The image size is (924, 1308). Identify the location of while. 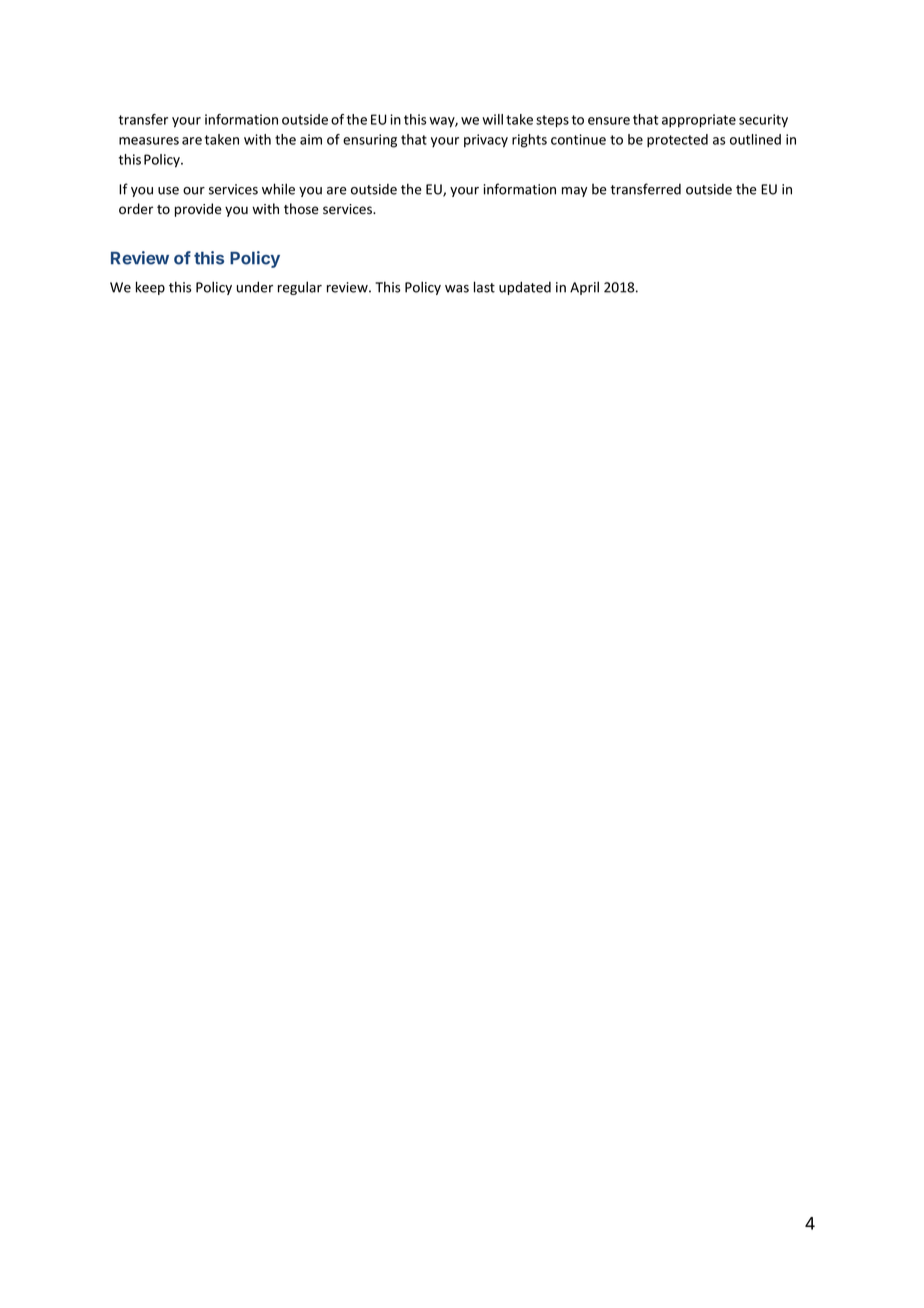
(278, 189).
